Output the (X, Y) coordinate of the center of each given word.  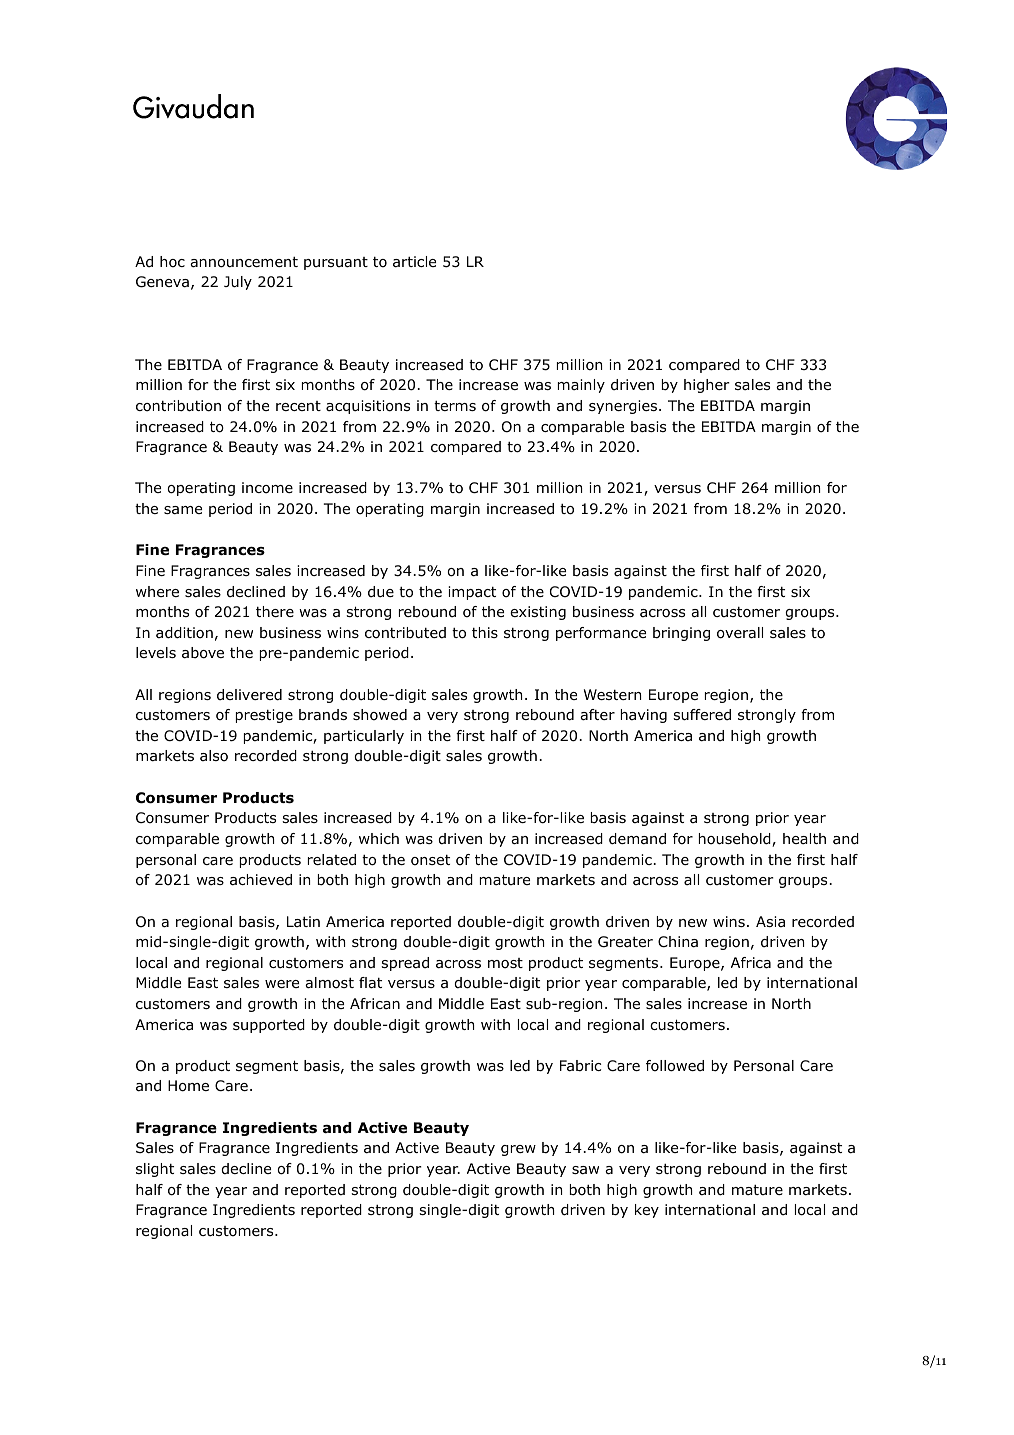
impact (472, 593)
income (267, 488)
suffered (702, 715)
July (238, 283)
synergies (624, 407)
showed (380, 715)
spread (405, 964)
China (678, 942)
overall (740, 633)
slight (155, 1170)
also (214, 756)
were (282, 984)
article (414, 262)
